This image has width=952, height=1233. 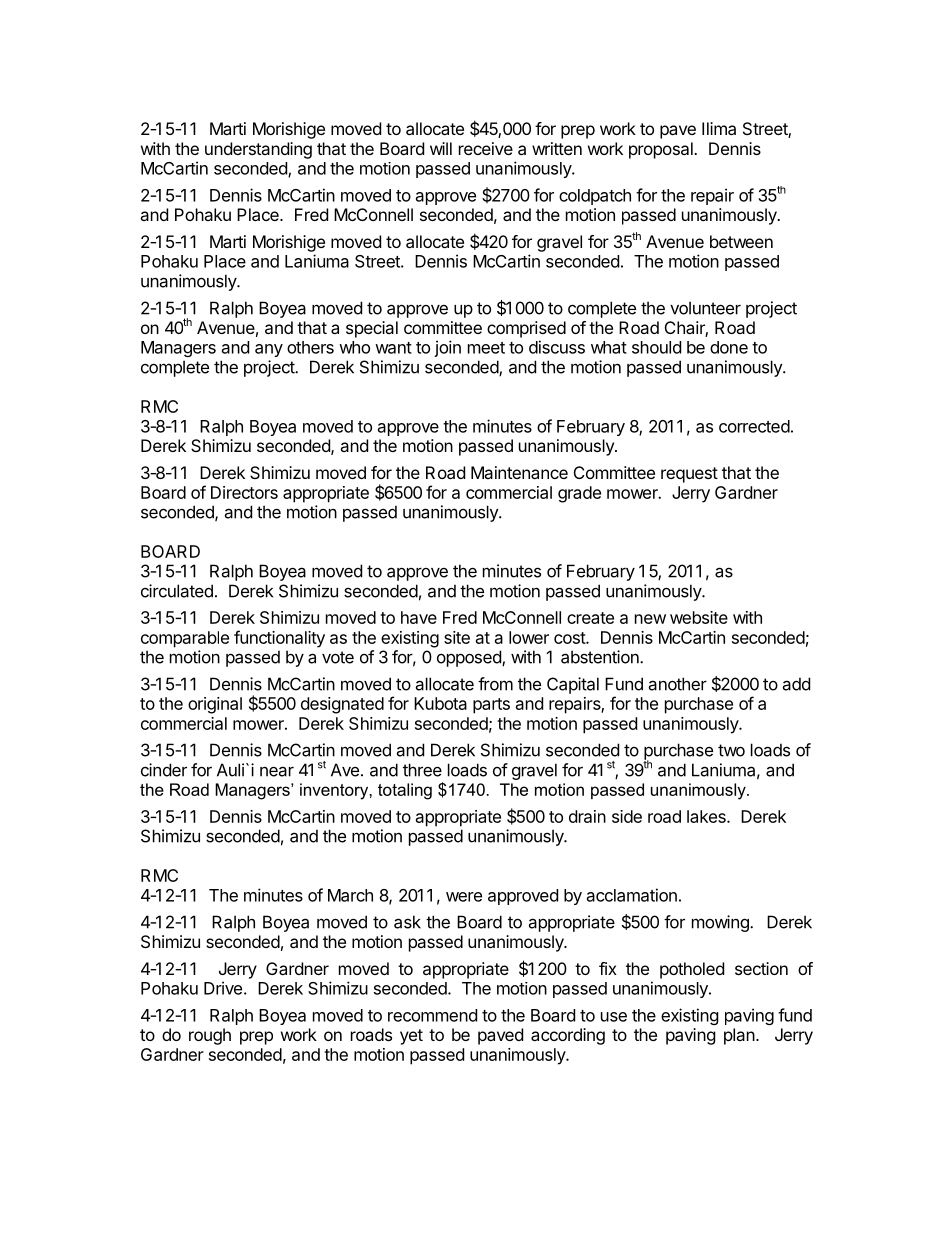 I want to click on understanding, so click(x=258, y=150).
